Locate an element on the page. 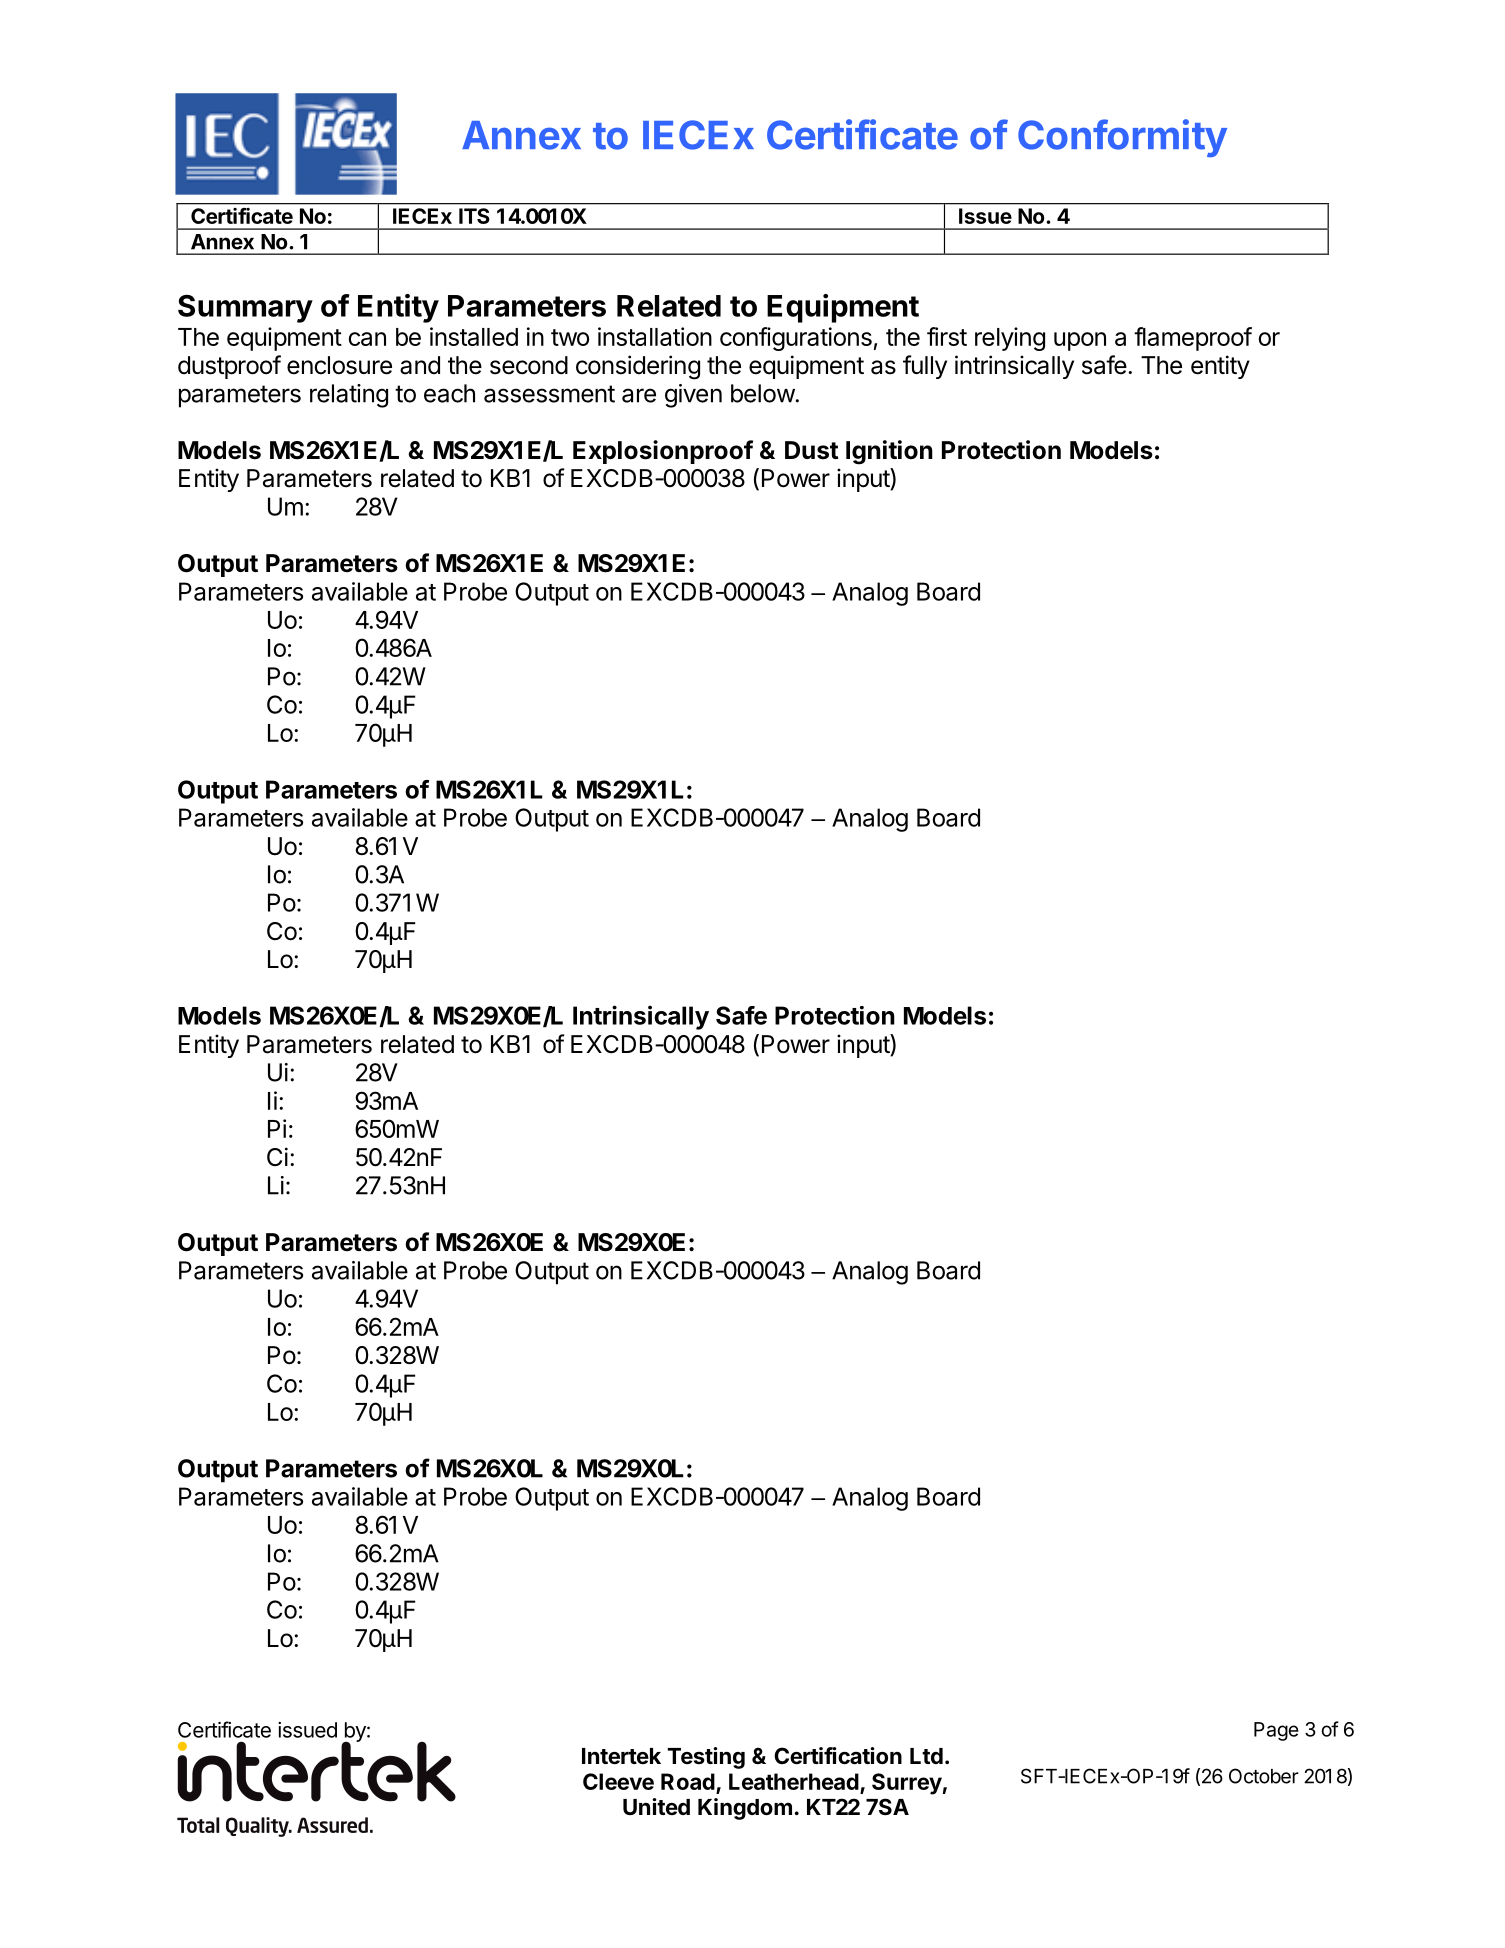 This page has width=1505, height=1948. Conformity is located at coordinates (1122, 138).
